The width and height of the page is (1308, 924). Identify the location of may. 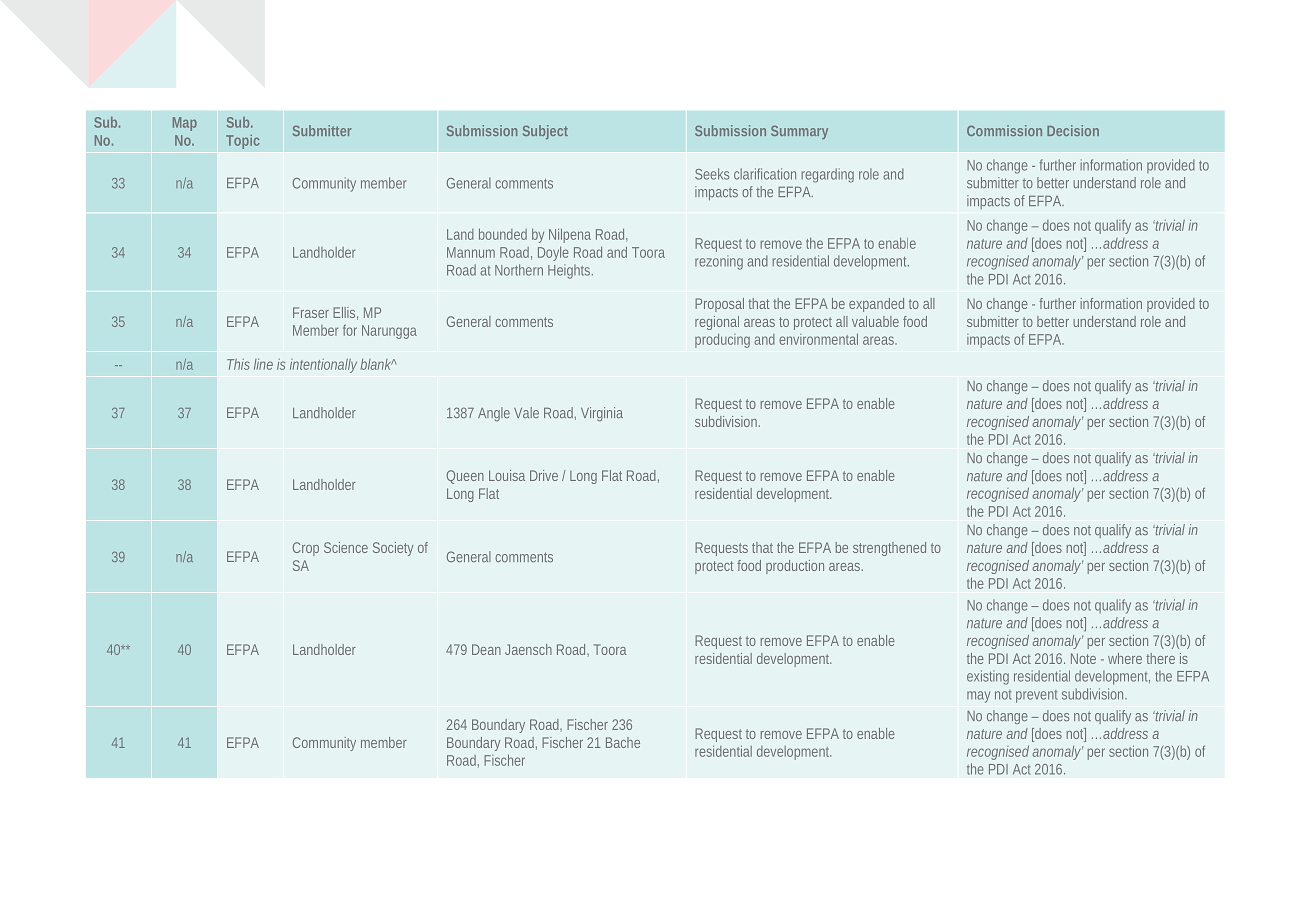
(978, 697).
